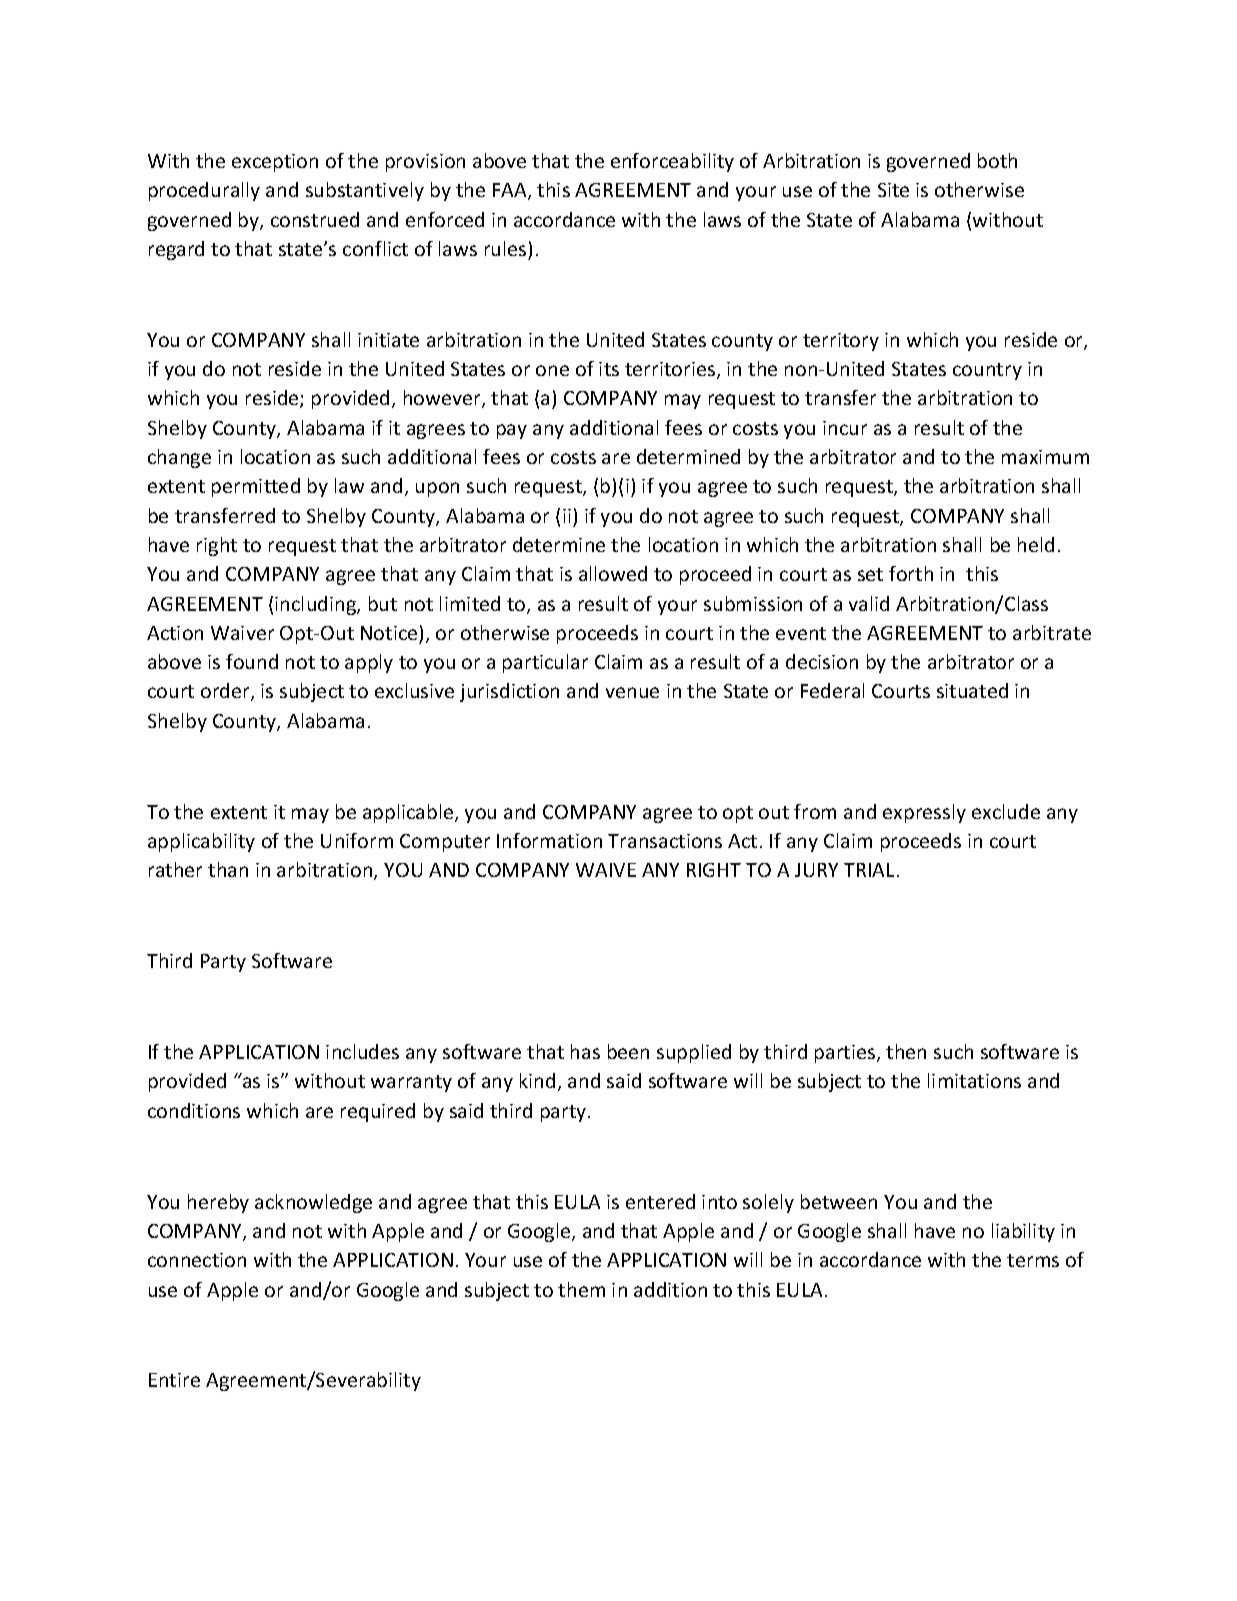  What do you see at coordinates (315, 219) in the page?
I see `construed` at bounding box center [315, 219].
